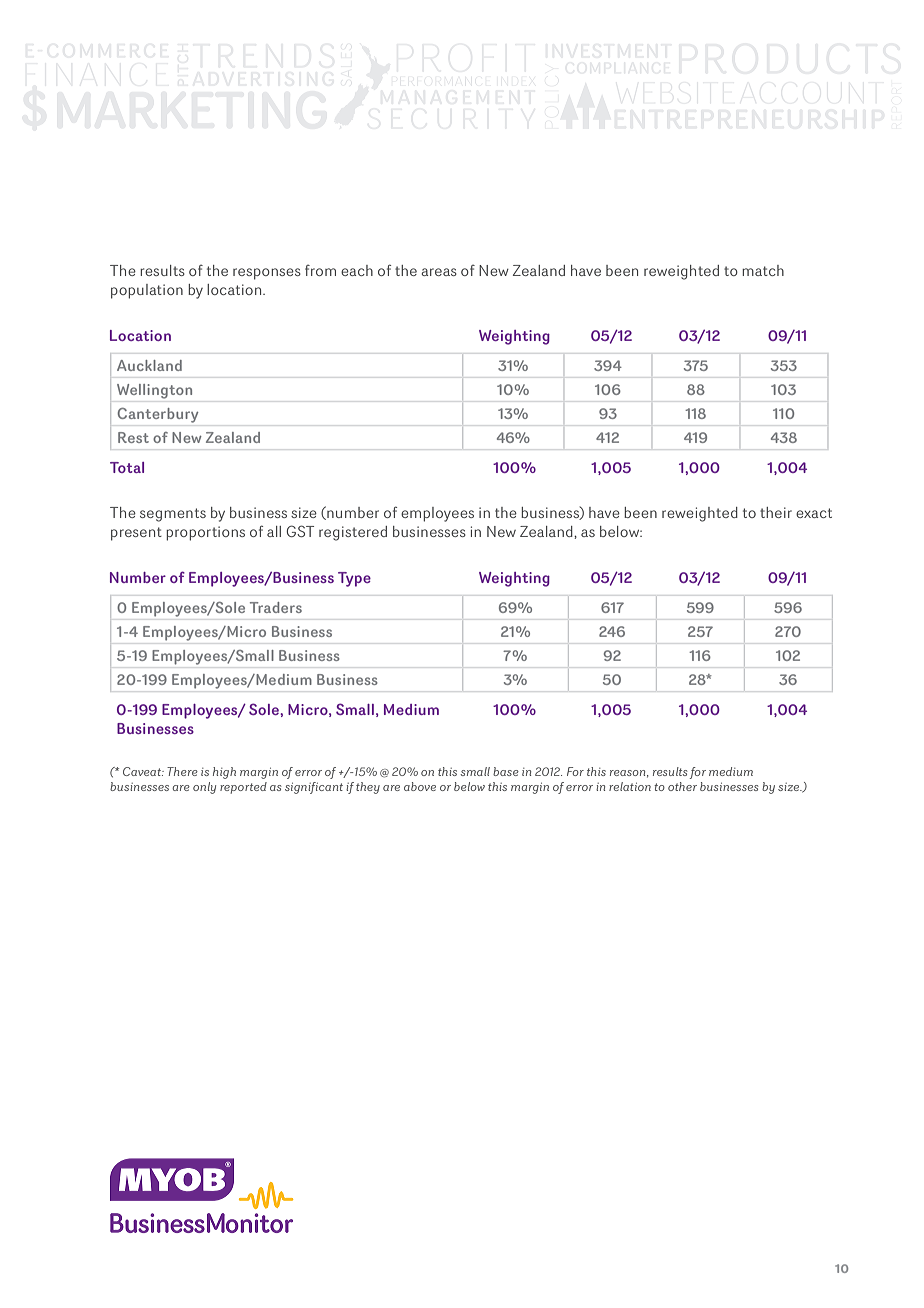 The width and height of the image is (924, 1308). I want to click on population, so click(147, 291).
